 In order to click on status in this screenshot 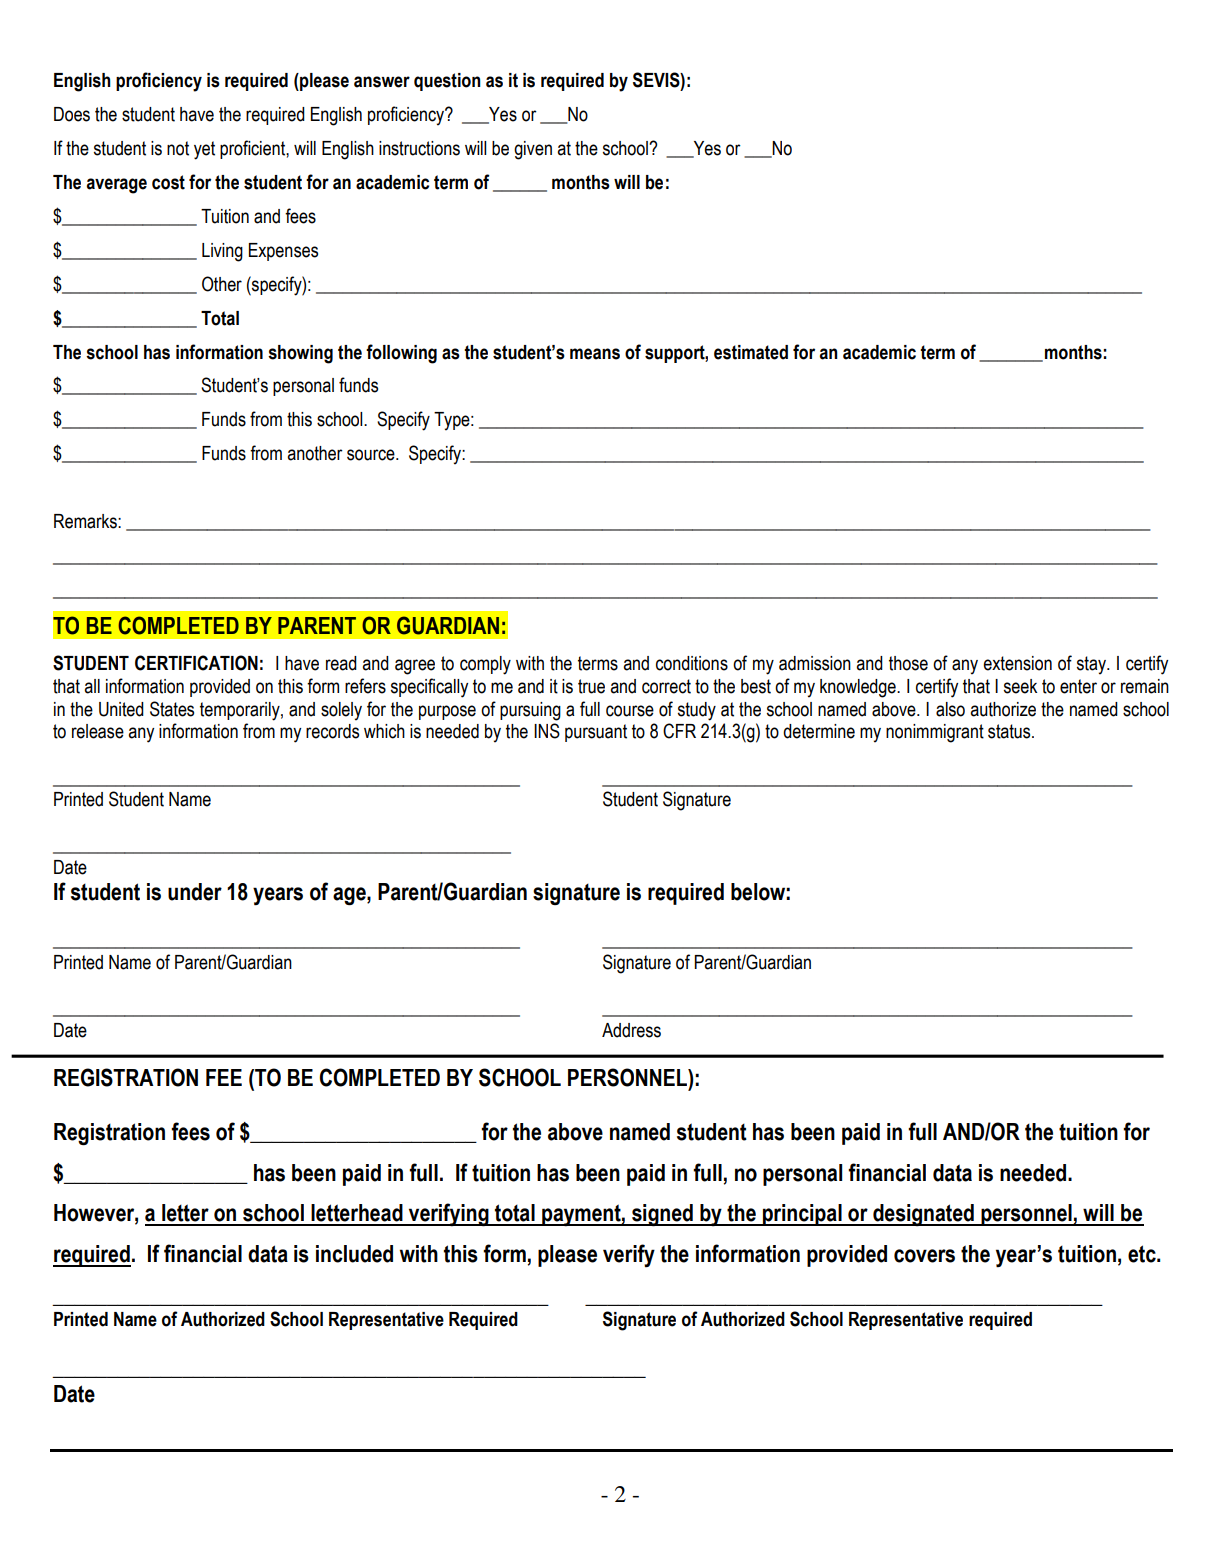, I will do `click(1010, 731)`.
